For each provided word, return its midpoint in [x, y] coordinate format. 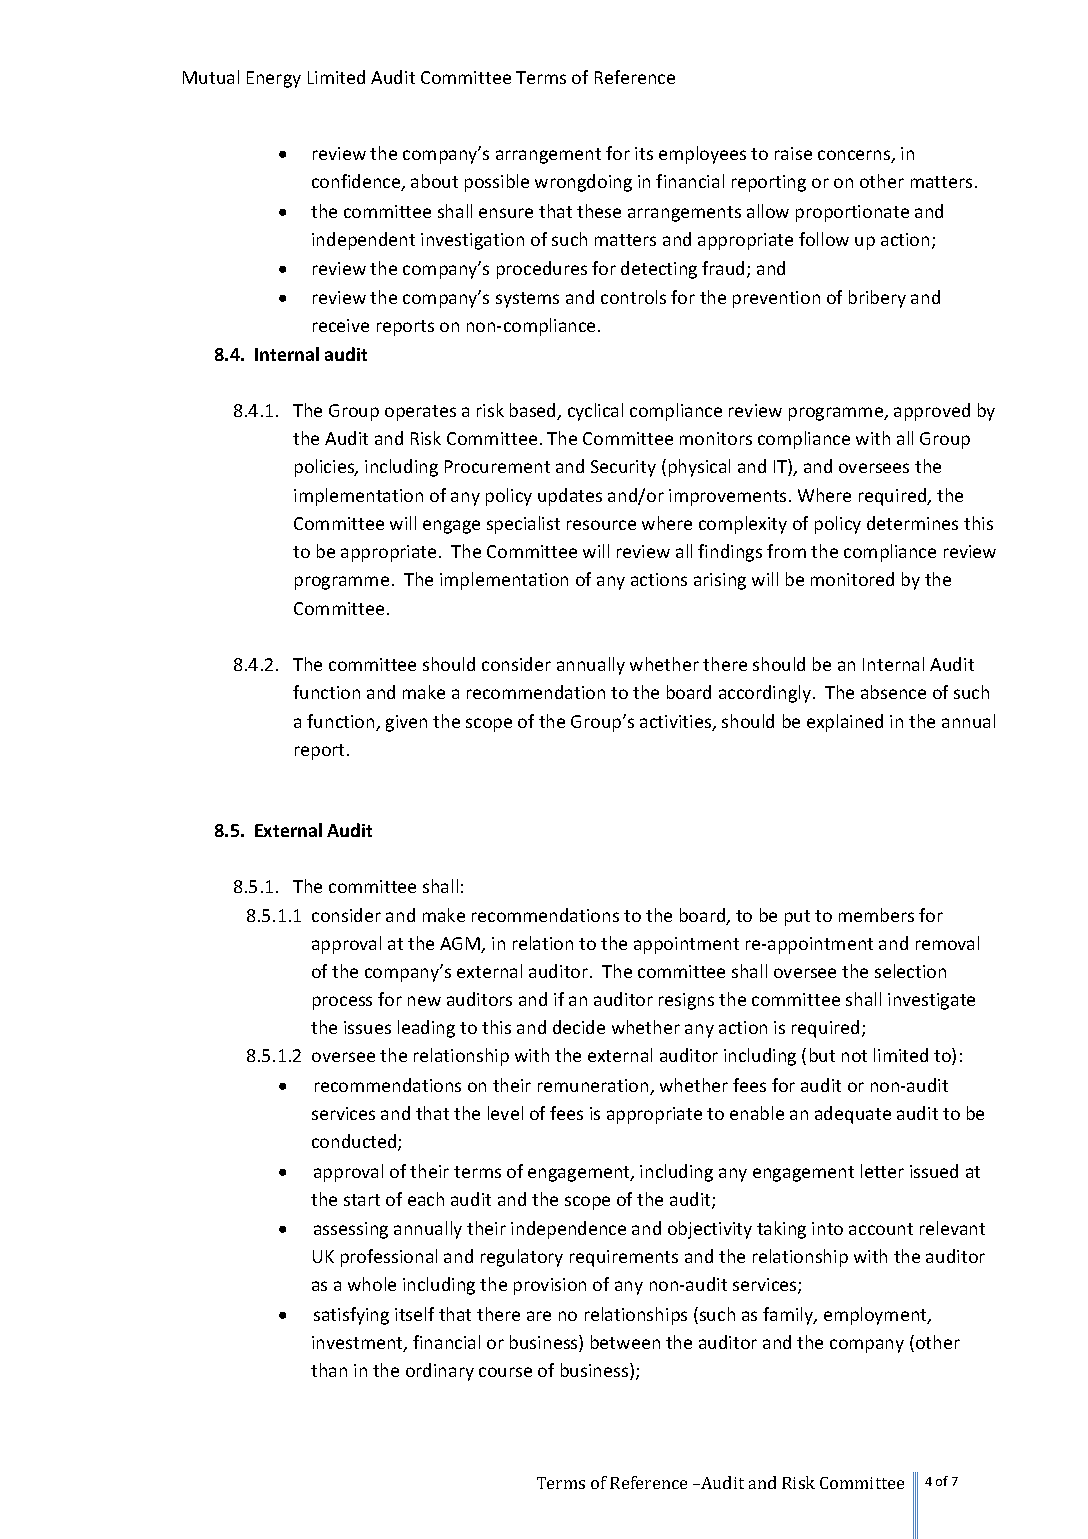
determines [912, 523]
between [625, 1342]
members [876, 915]
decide [579, 1027]
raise [793, 153]
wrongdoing [583, 183]
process [342, 1003]
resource [601, 525]
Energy [274, 79]
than [329, 1370]
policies [326, 468]
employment [876, 1316]
